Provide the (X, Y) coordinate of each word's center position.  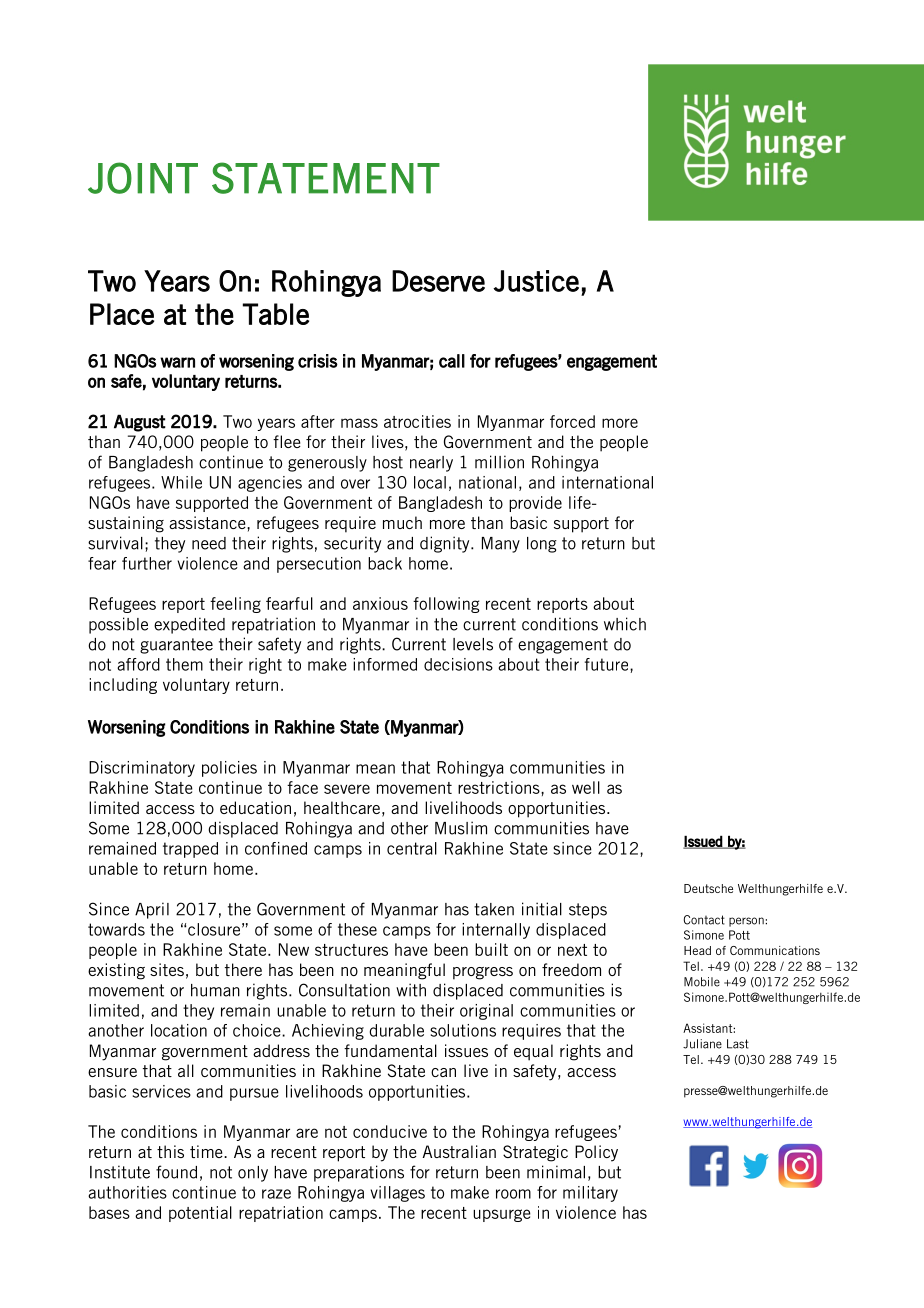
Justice (536, 281)
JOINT (143, 178)
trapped (190, 850)
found (176, 1172)
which (625, 624)
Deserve (438, 281)
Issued (703, 842)
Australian (459, 1151)
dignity (446, 544)
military (590, 1194)
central (412, 848)
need (209, 543)
